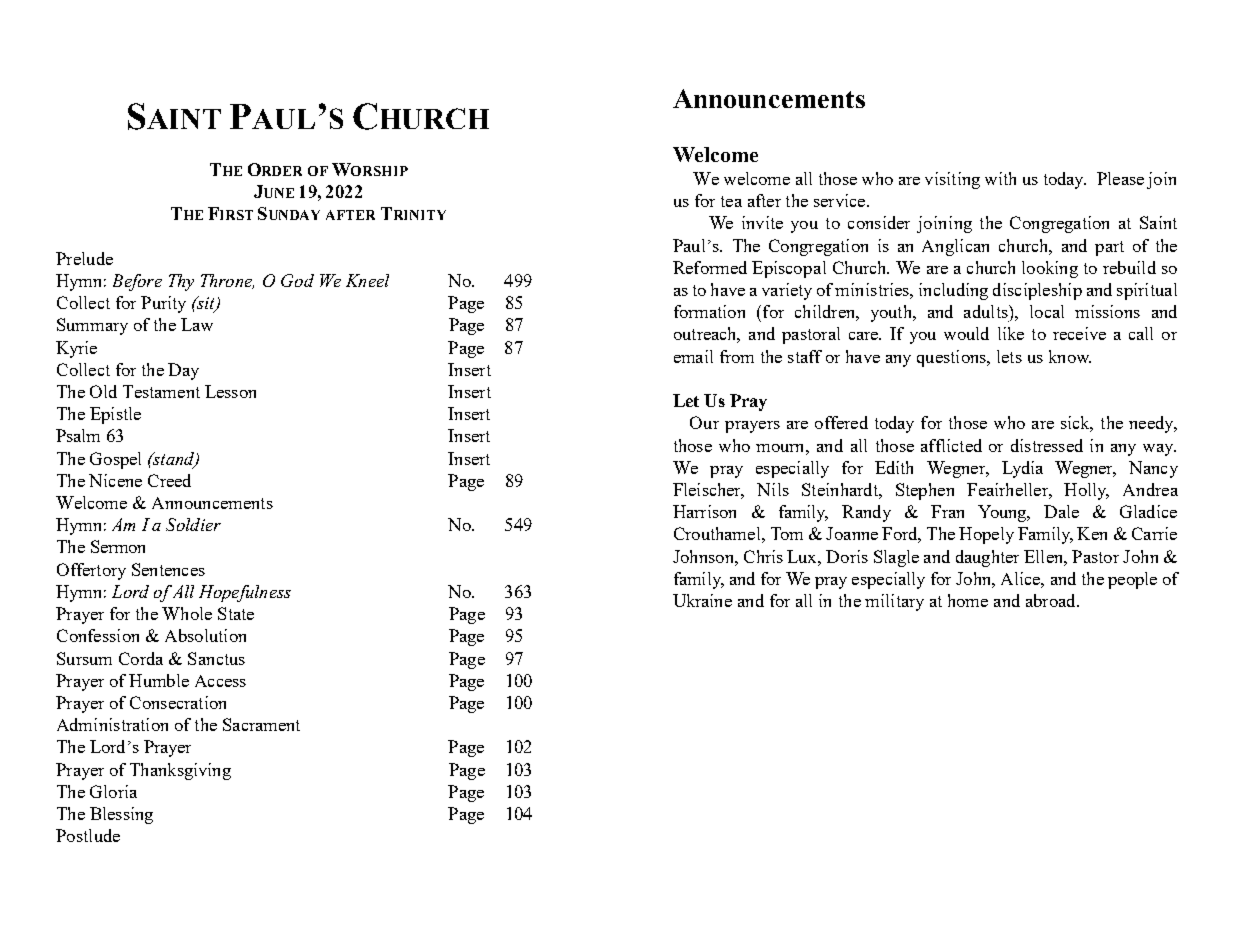  Describe the element at coordinates (731, 201) in the image. I see `tea` at that location.
